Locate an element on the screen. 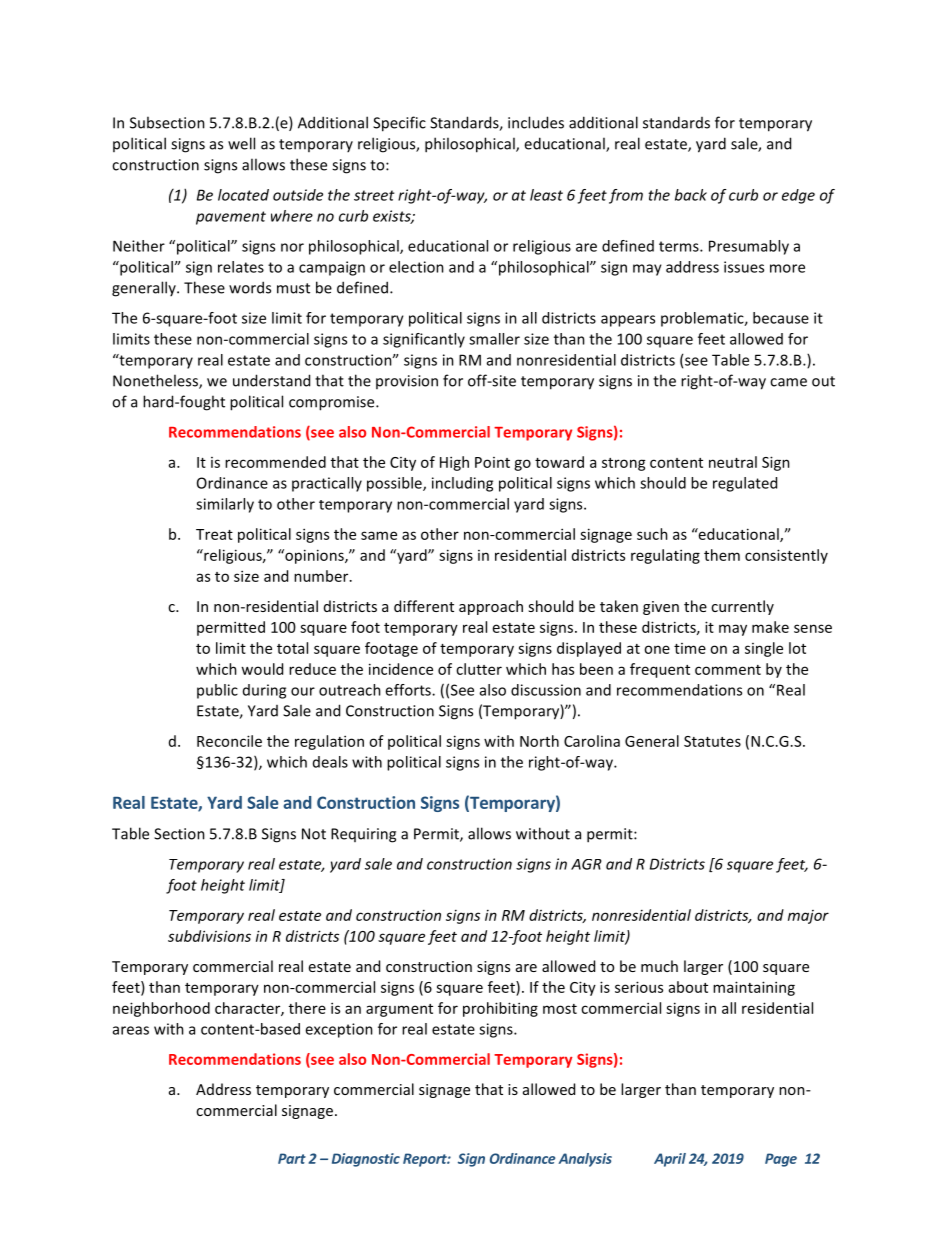  regulated is located at coordinates (745, 484).
